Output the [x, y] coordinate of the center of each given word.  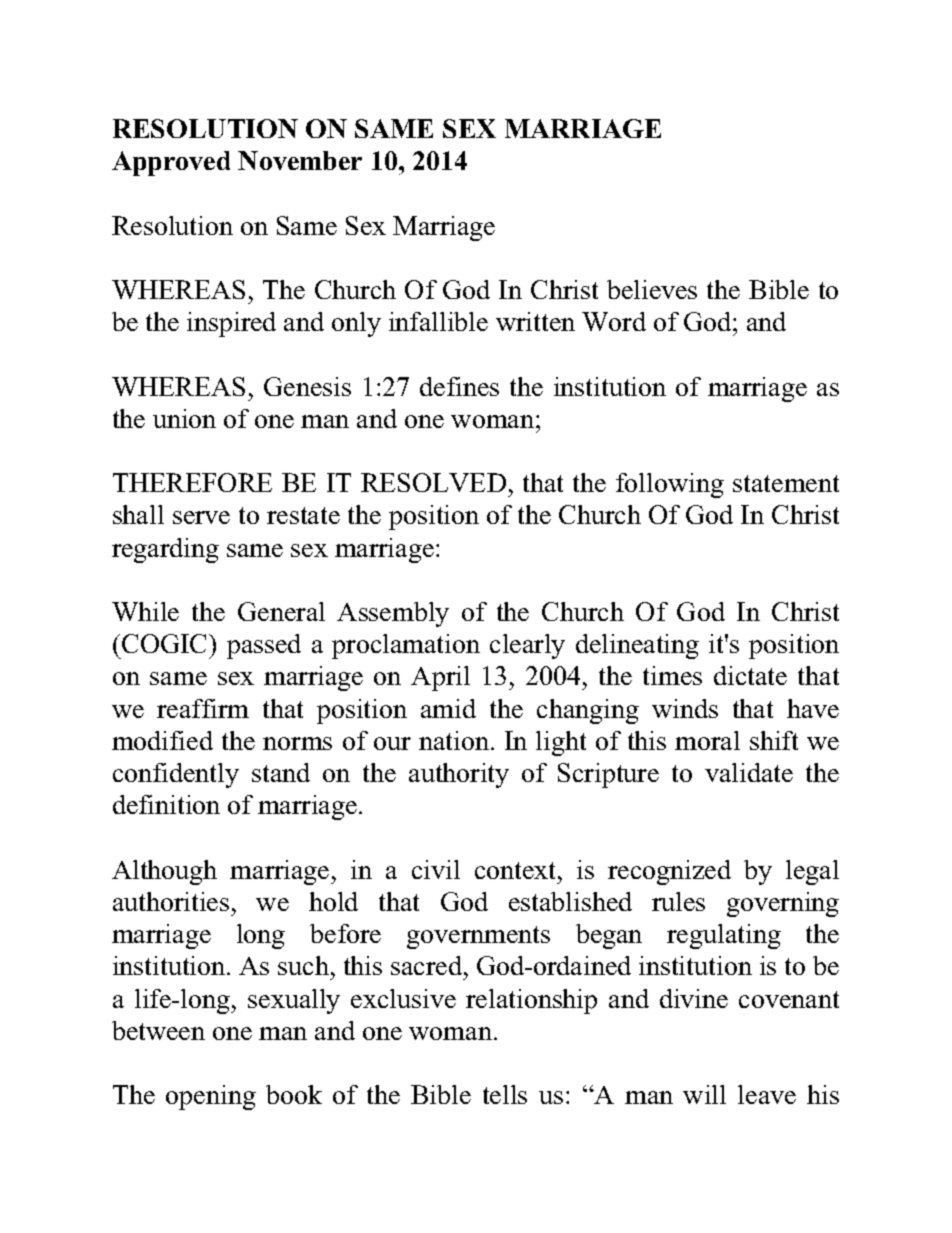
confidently [176, 775]
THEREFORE [192, 482]
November [300, 160]
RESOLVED [433, 482]
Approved [171, 163]
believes [652, 289]
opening [211, 1097]
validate [749, 772]
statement [786, 483]
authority [459, 775]
